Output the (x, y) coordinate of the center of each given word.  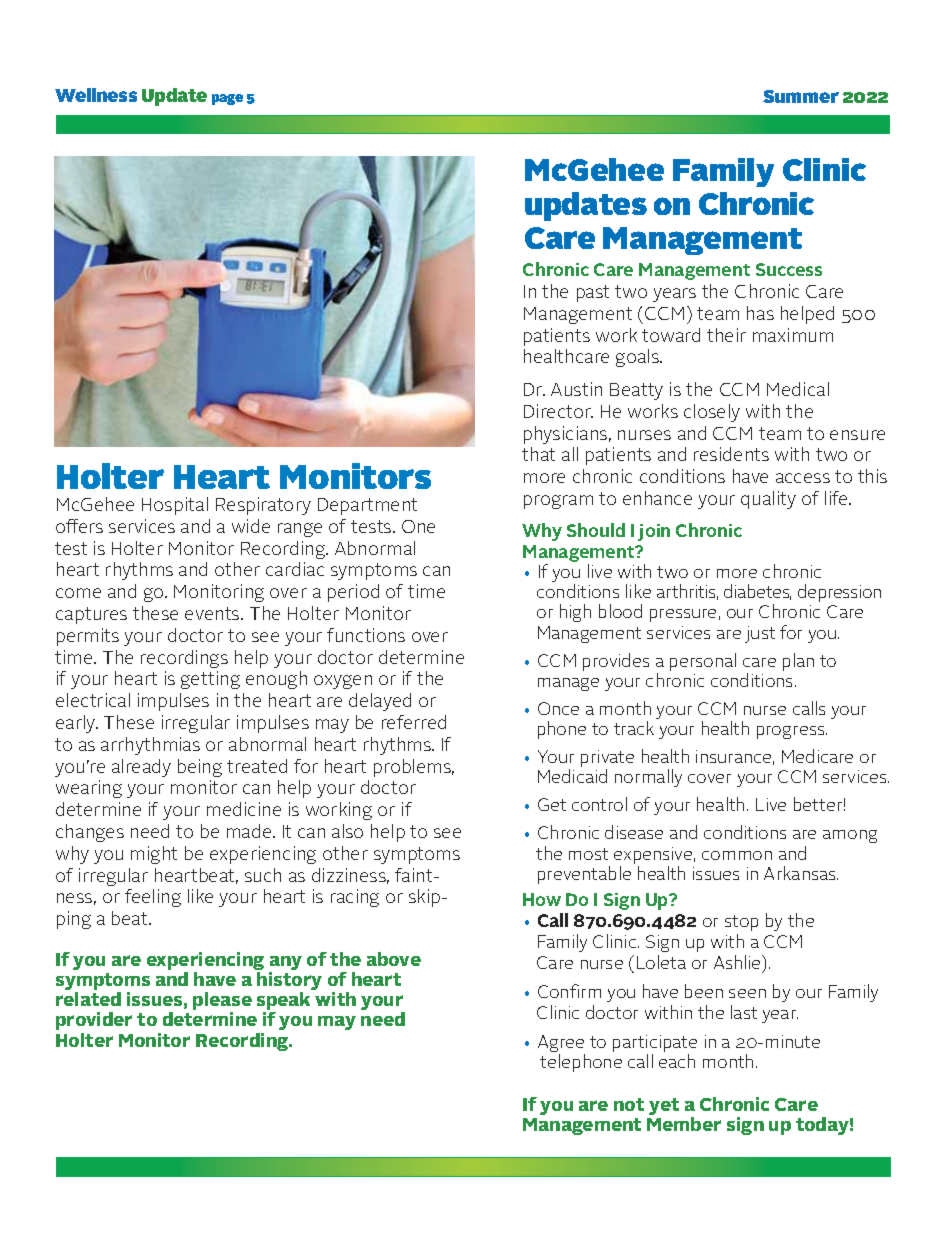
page (227, 99)
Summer (801, 96)
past (593, 293)
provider (94, 1021)
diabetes (757, 592)
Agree (561, 1043)
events (213, 613)
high (575, 613)
